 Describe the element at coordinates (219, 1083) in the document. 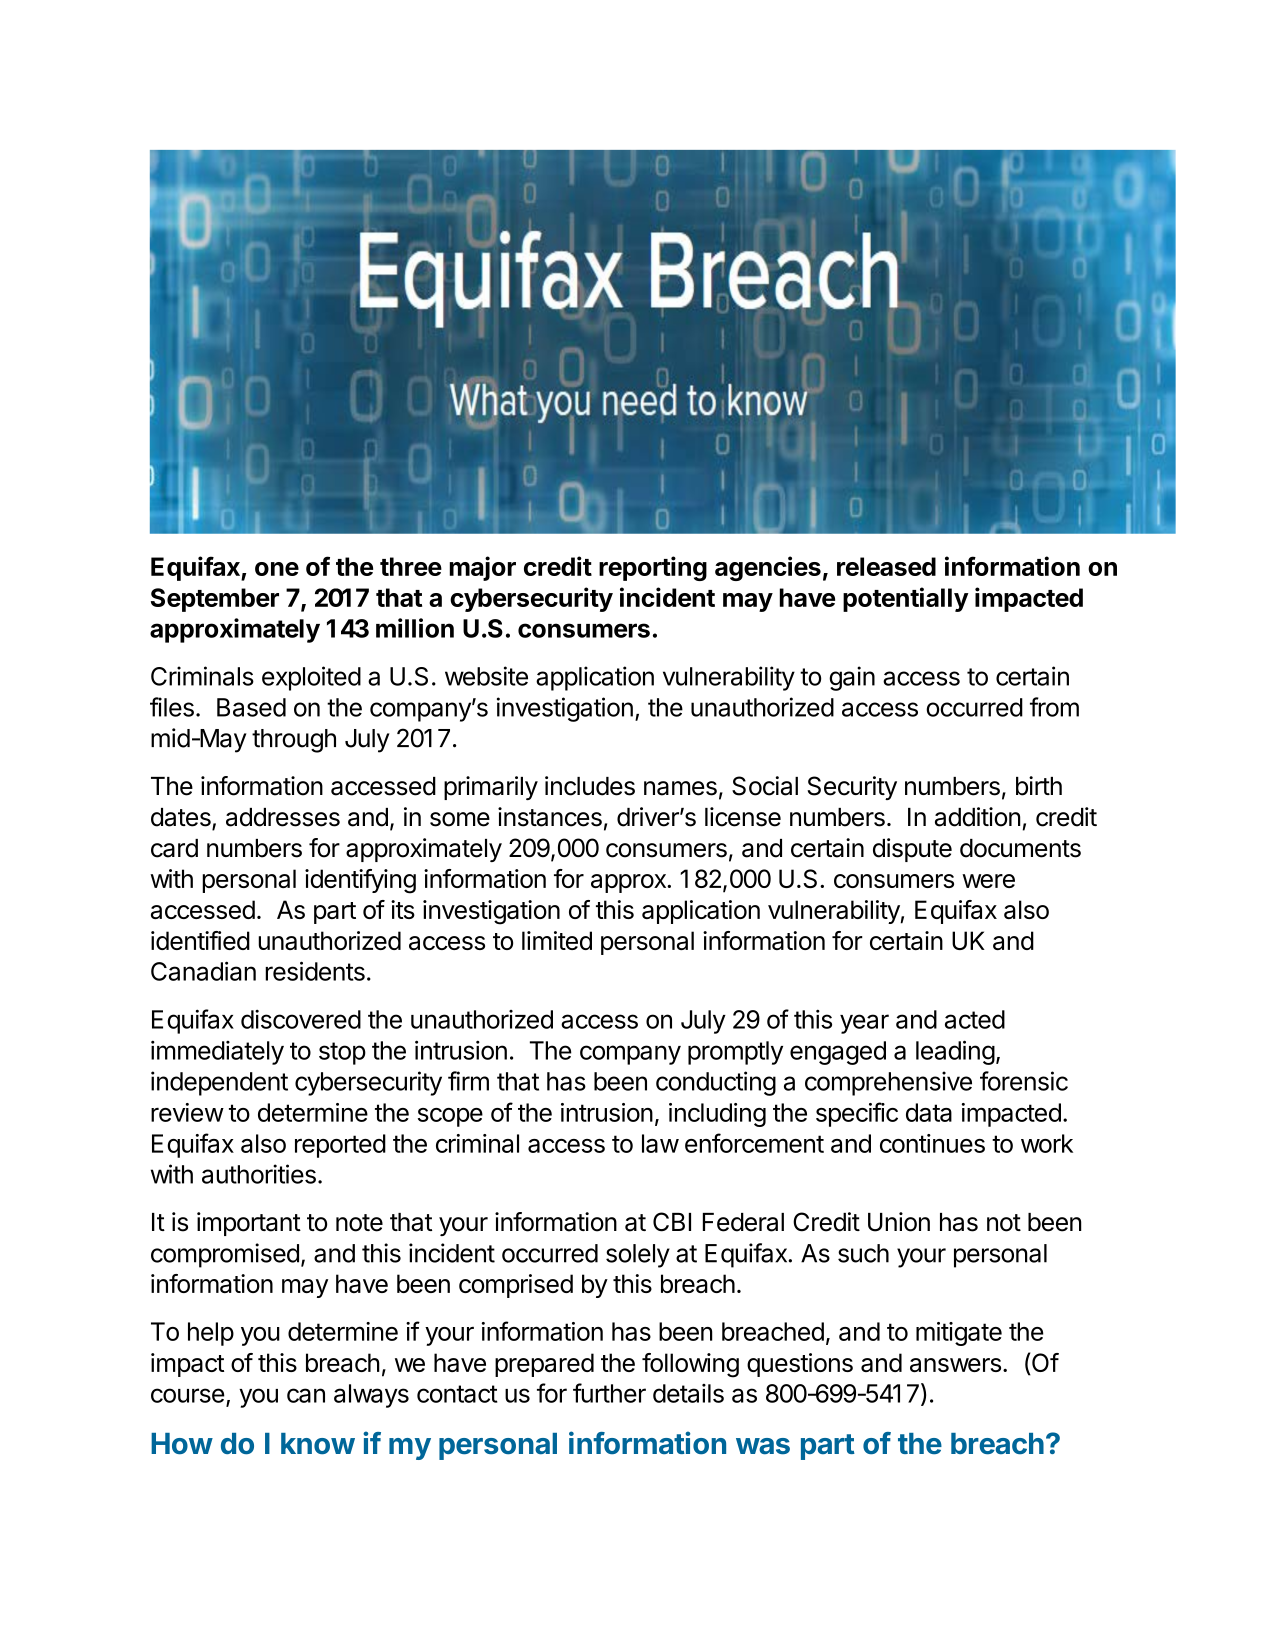

I see `independent` at that location.
